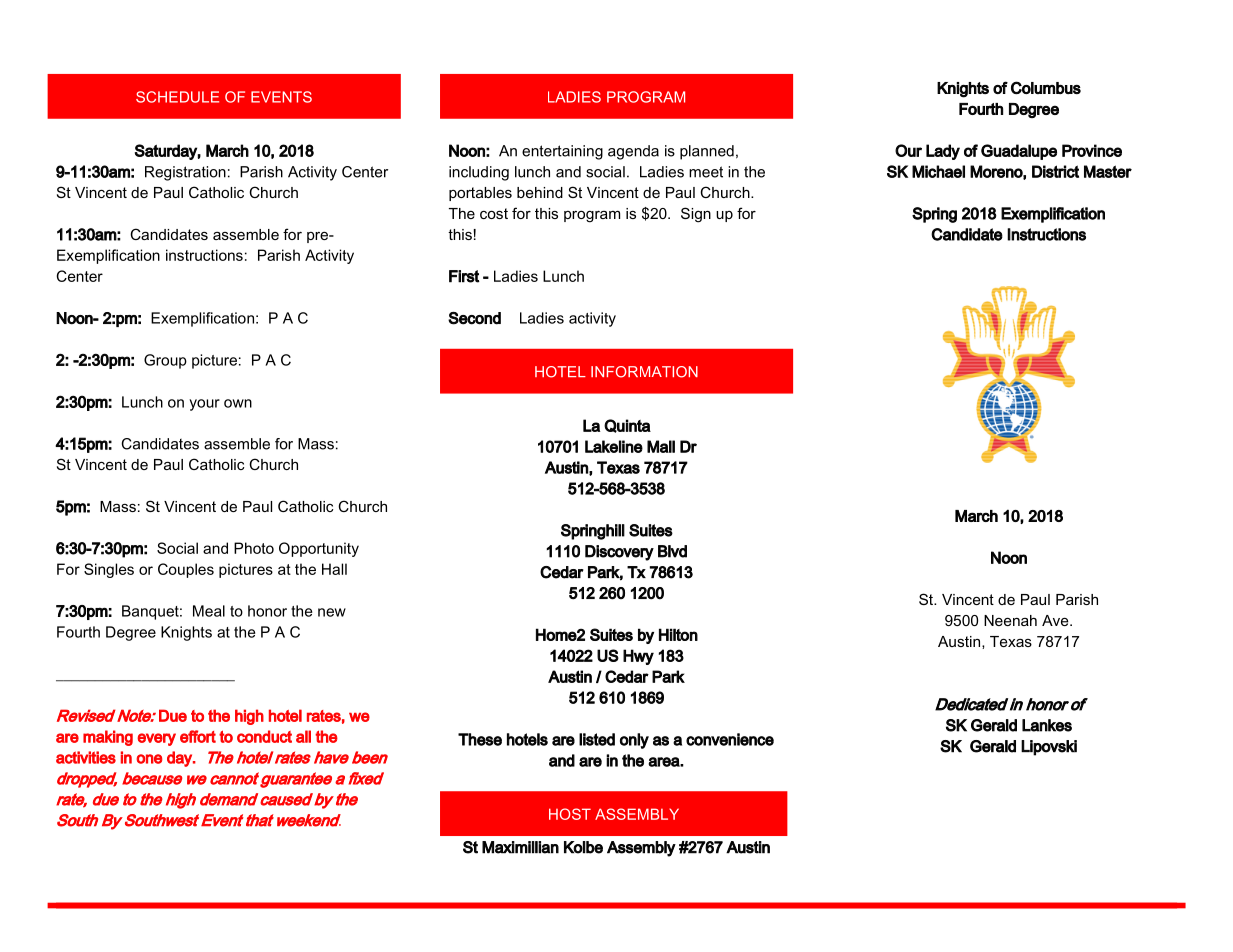 This image has height=952, width=1233. What do you see at coordinates (165, 361) in the image?
I see `Group` at bounding box center [165, 361].
